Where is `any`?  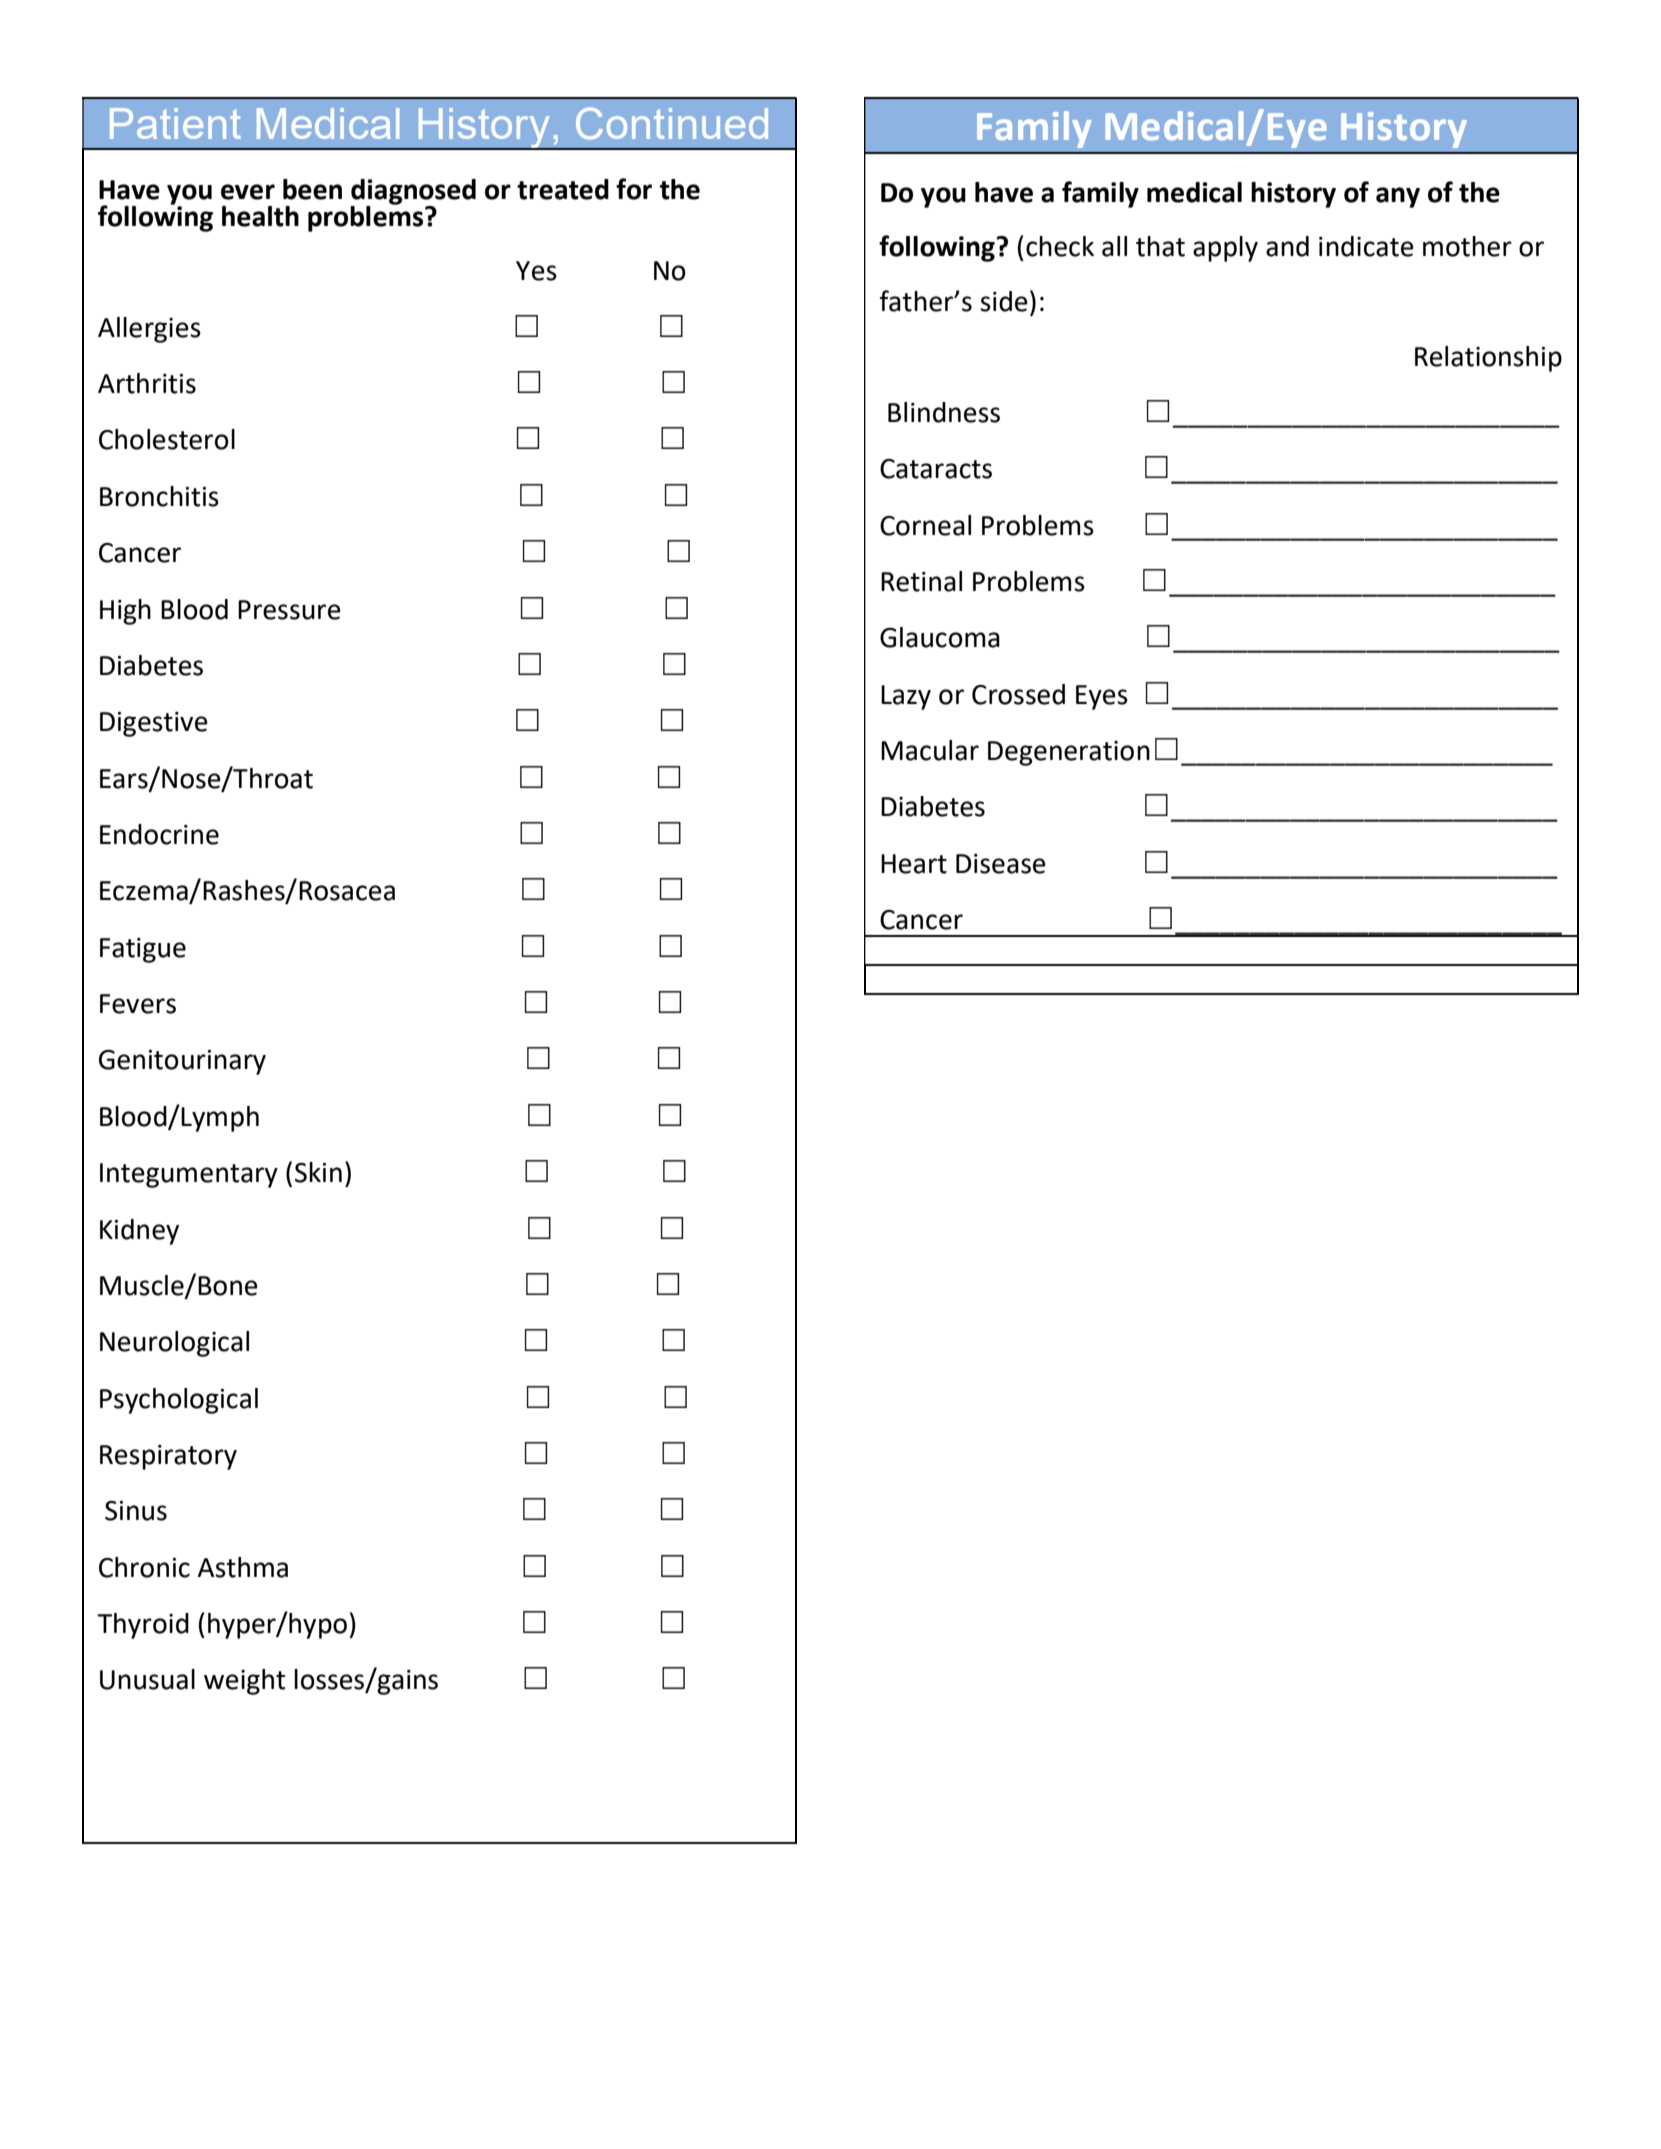 any is located at coordinates (1398, 197).
